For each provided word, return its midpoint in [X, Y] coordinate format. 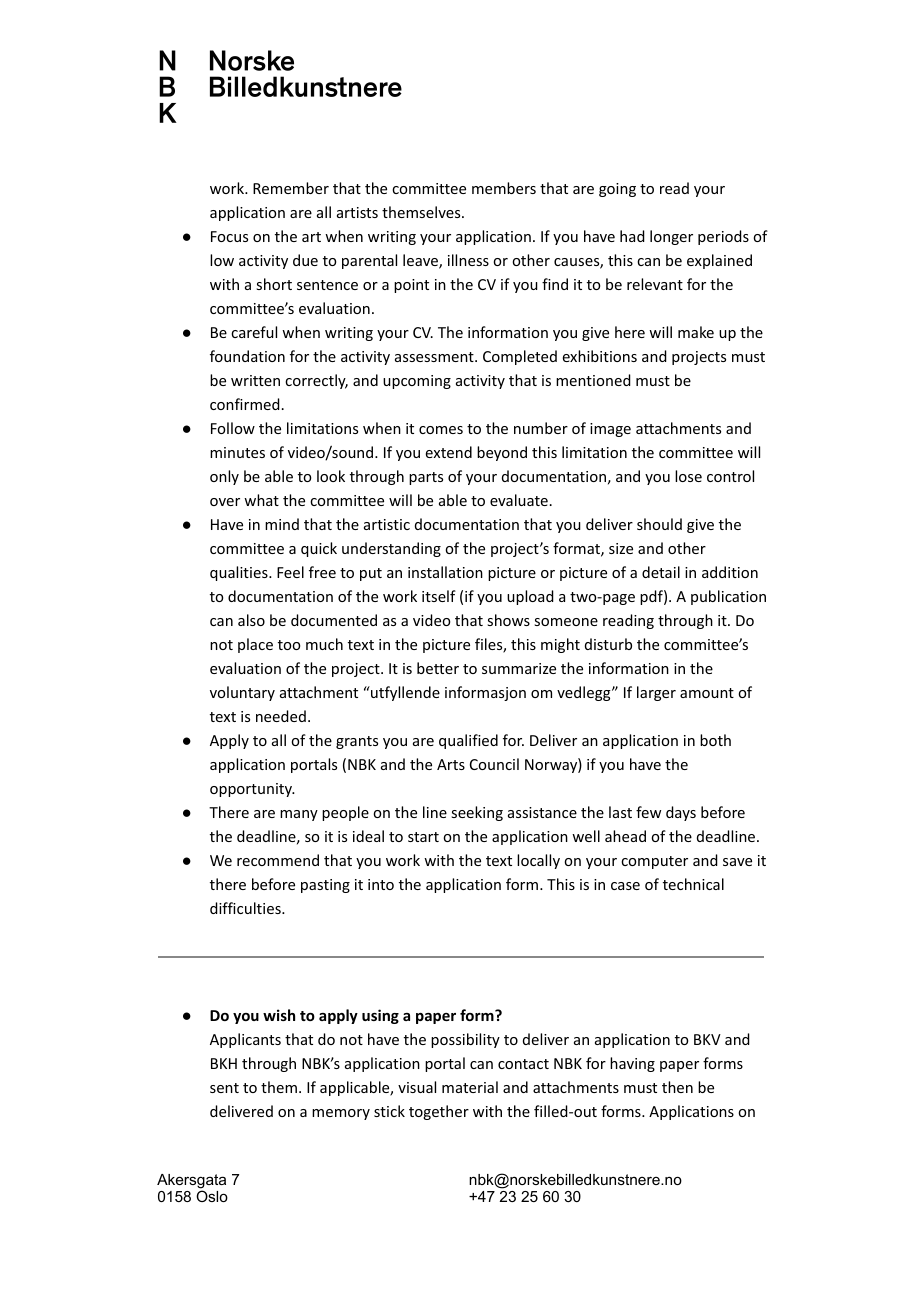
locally [538, 861]
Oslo [212, 1196]
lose [688, 476]
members [504, 188]
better [438, 668]
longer [671, 237]
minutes [237, 452]
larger [656, 693]
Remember [291, 188]
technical [693, 884]
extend [449, 452]
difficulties [246, 908]
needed [281, 716]
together [439, 1112]
